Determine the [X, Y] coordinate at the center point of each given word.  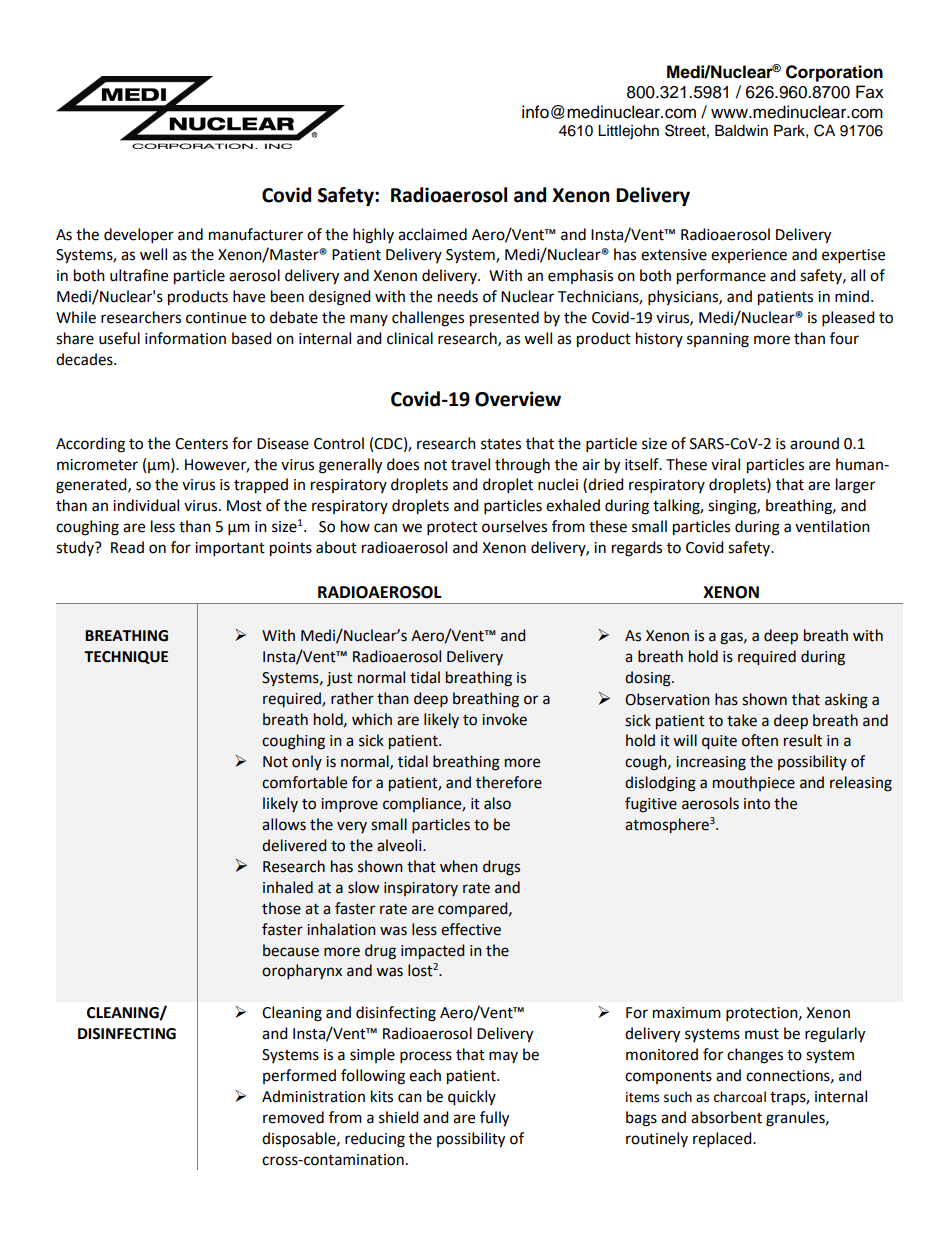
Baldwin [741, 131]
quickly [472, 1098]
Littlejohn [628, 132]
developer [139, 236]
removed [293, 1117]
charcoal [740, 1097]
